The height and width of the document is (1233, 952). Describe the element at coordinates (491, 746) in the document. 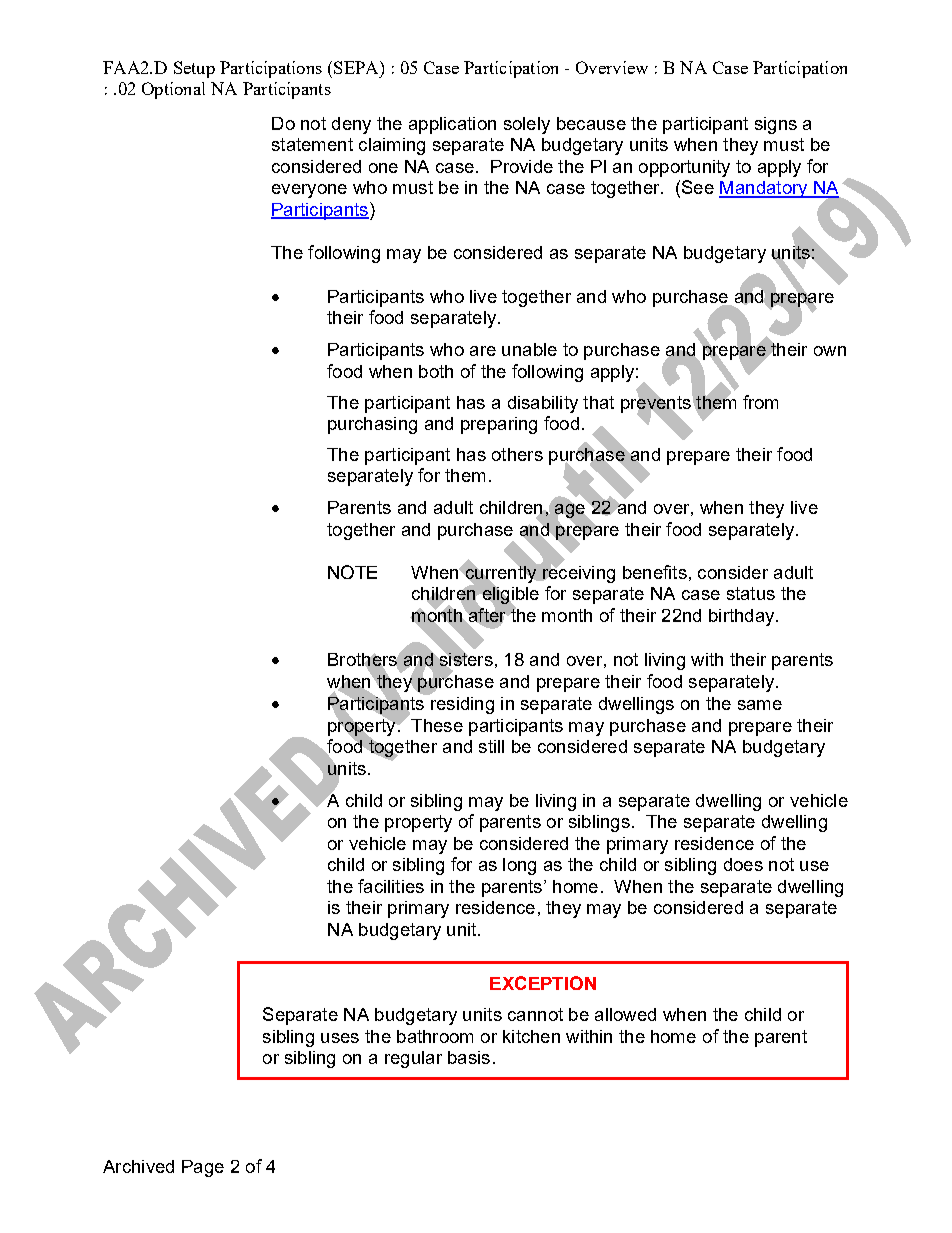

I see `still` at that location.
